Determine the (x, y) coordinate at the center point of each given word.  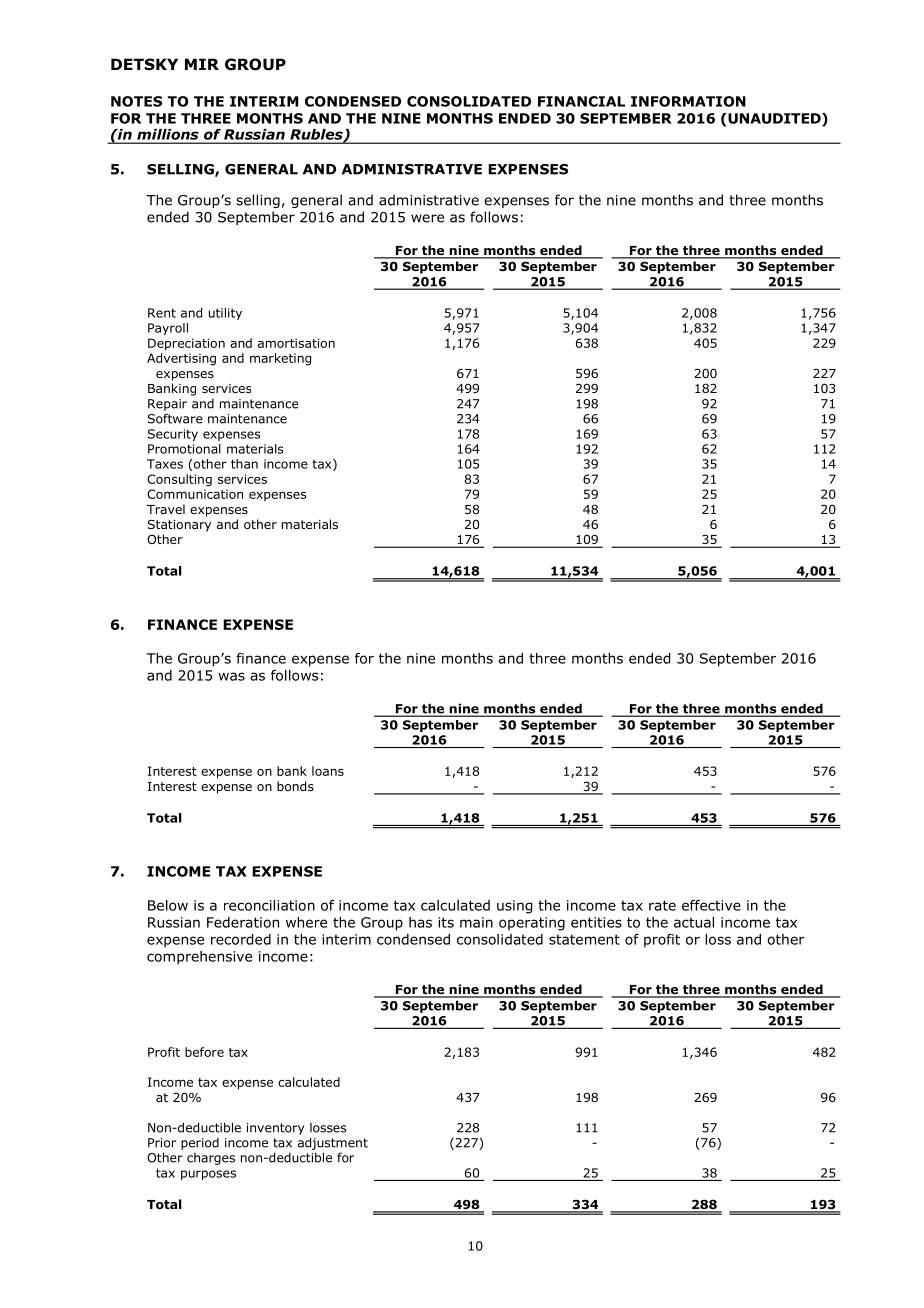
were (427, 218)
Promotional (184, 449)
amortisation (296, 343)
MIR (202, 64)
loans (328, 771)
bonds (295, 786)
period (200, 1144)
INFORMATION (688, 101)
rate (662, 905)
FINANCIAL (581, 101)
